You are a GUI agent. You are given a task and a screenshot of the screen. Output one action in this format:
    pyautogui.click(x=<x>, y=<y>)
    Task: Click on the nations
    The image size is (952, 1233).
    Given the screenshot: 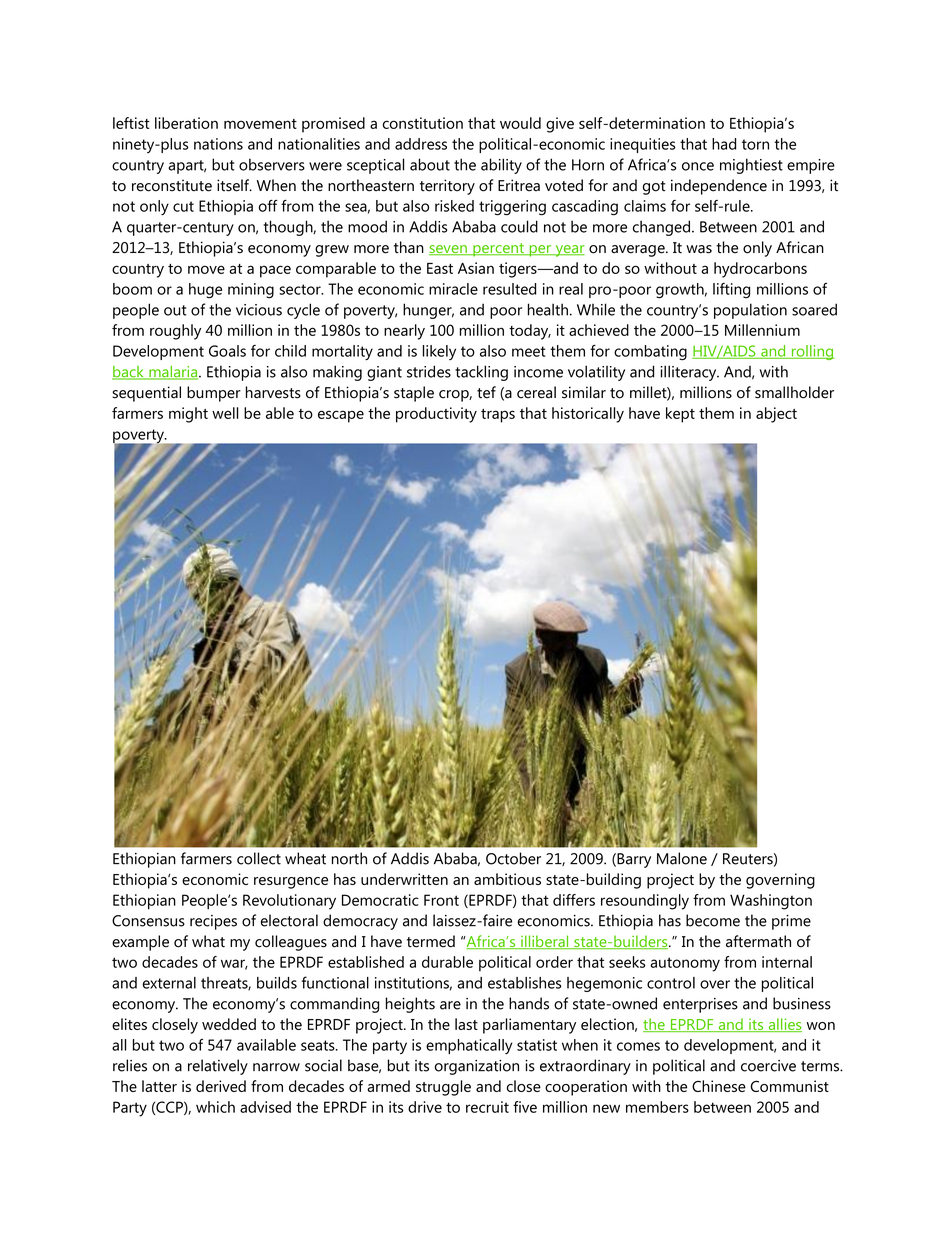 What is the action you would take?
    pyautogui.click(x=218, y=144)
